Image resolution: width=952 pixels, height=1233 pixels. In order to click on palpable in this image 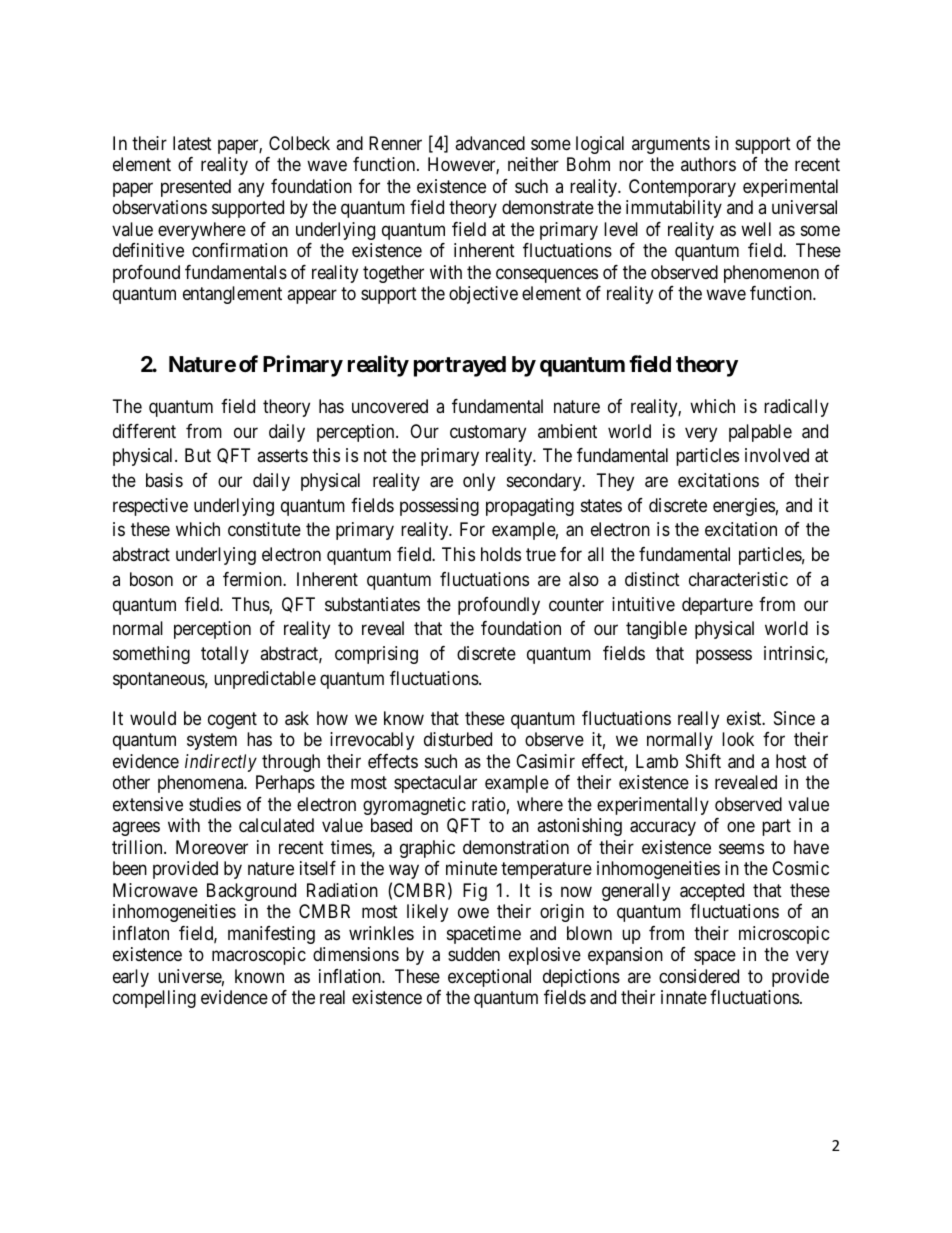, I will do `click(760, 433)`.
